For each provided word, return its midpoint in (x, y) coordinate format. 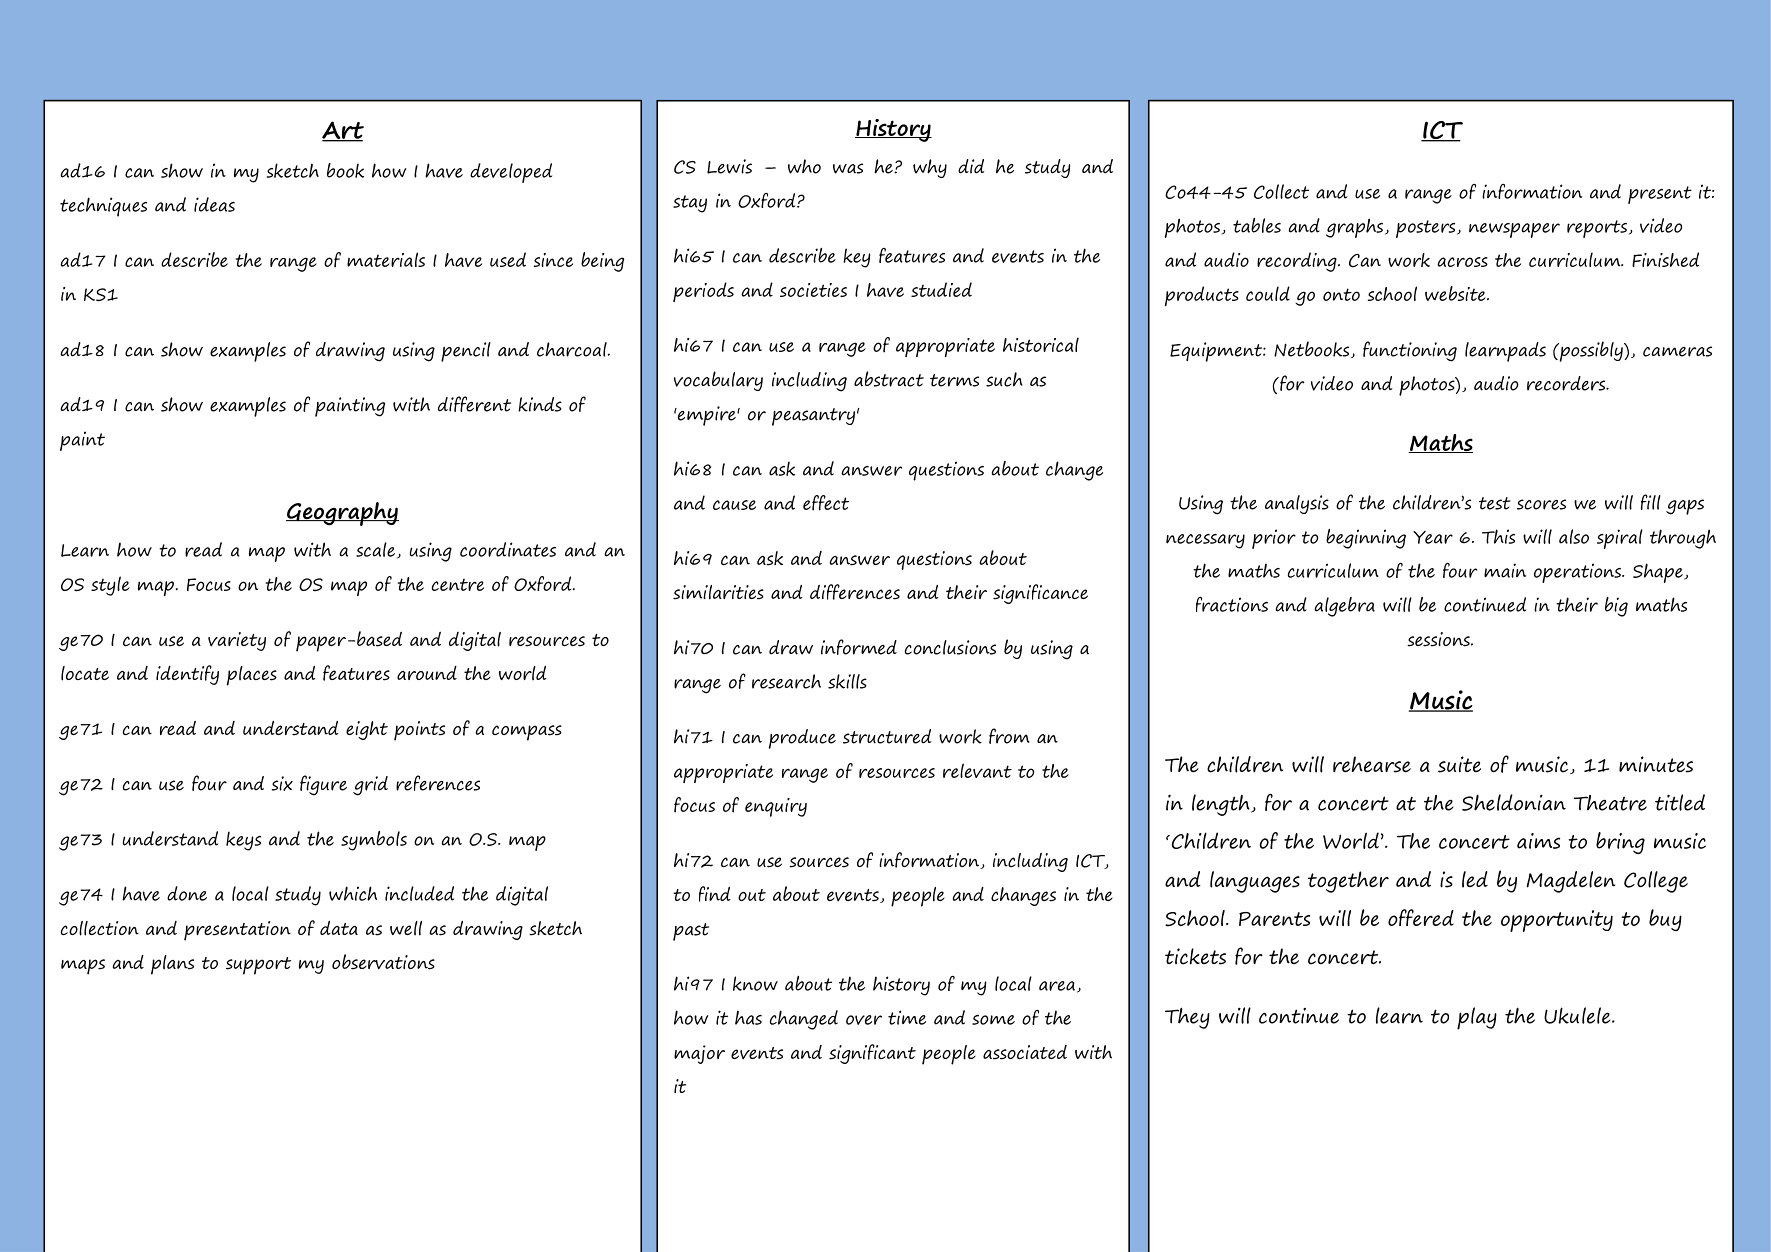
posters (1427, 229)
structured (887, 736)
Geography (342, 514)
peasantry (813, 417)
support (258, 966)
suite (1459, 764)
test (1495, 503)
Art (343, 131)
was (848, 168)
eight (367, 730)
